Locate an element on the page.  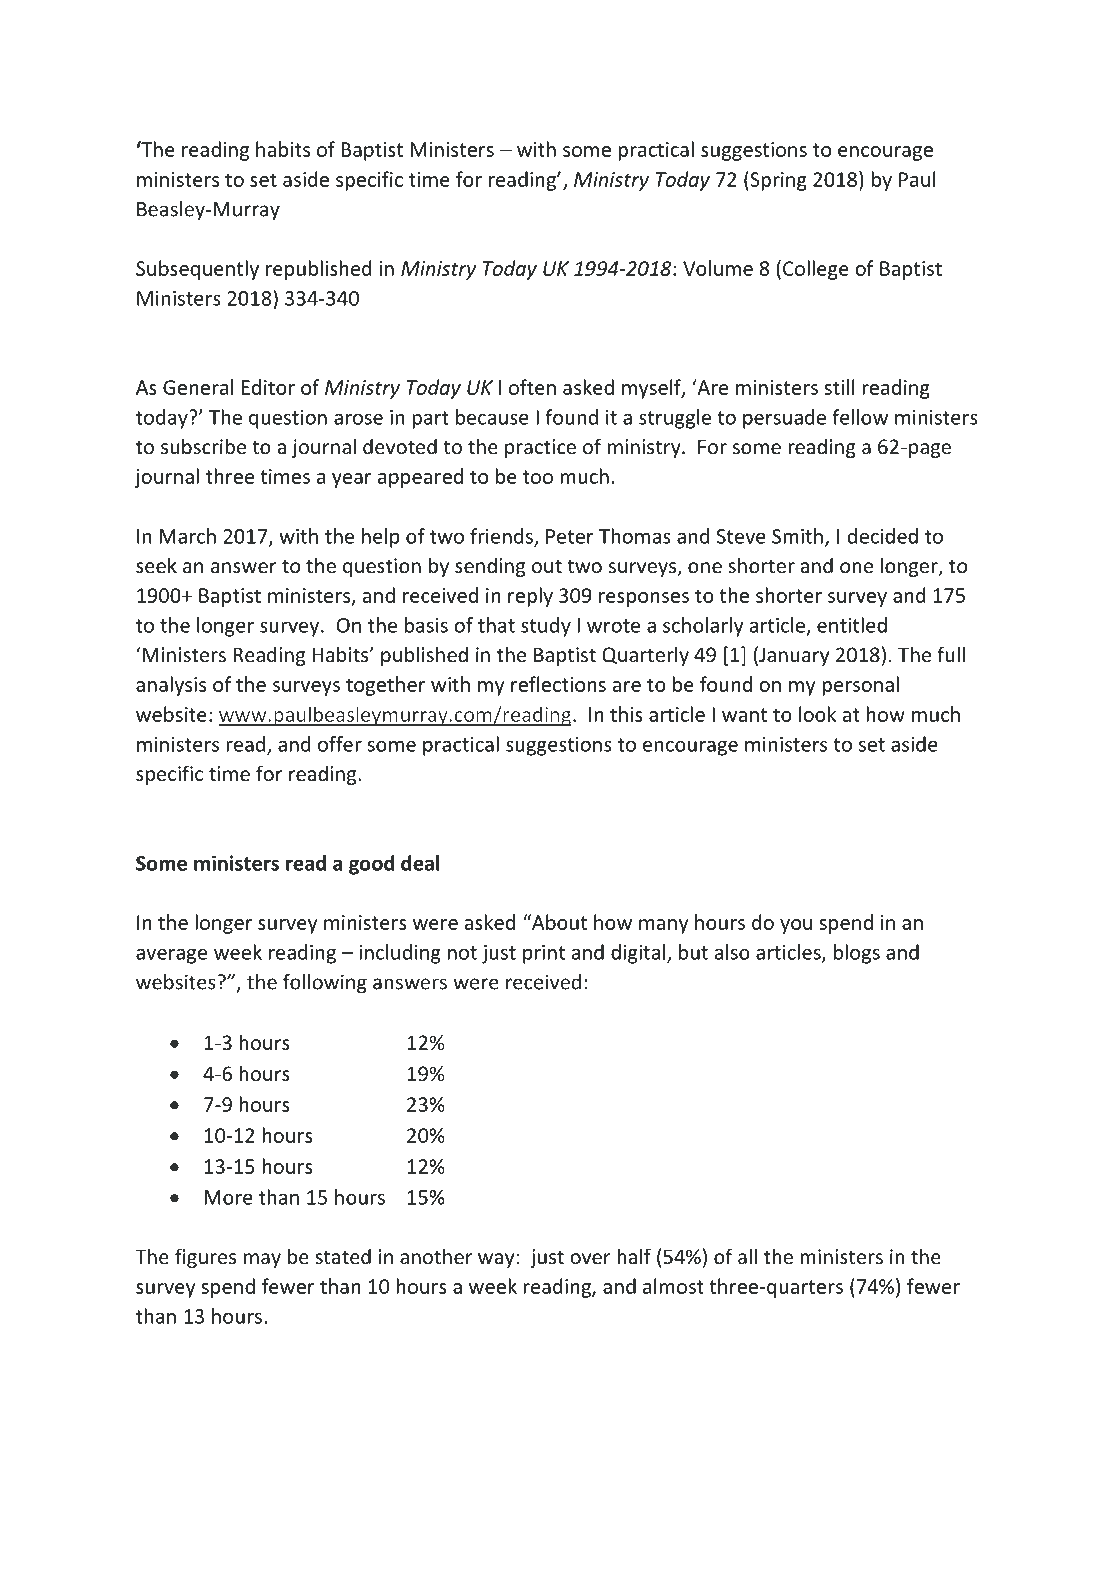
College is located at coordinates (816, 270).
